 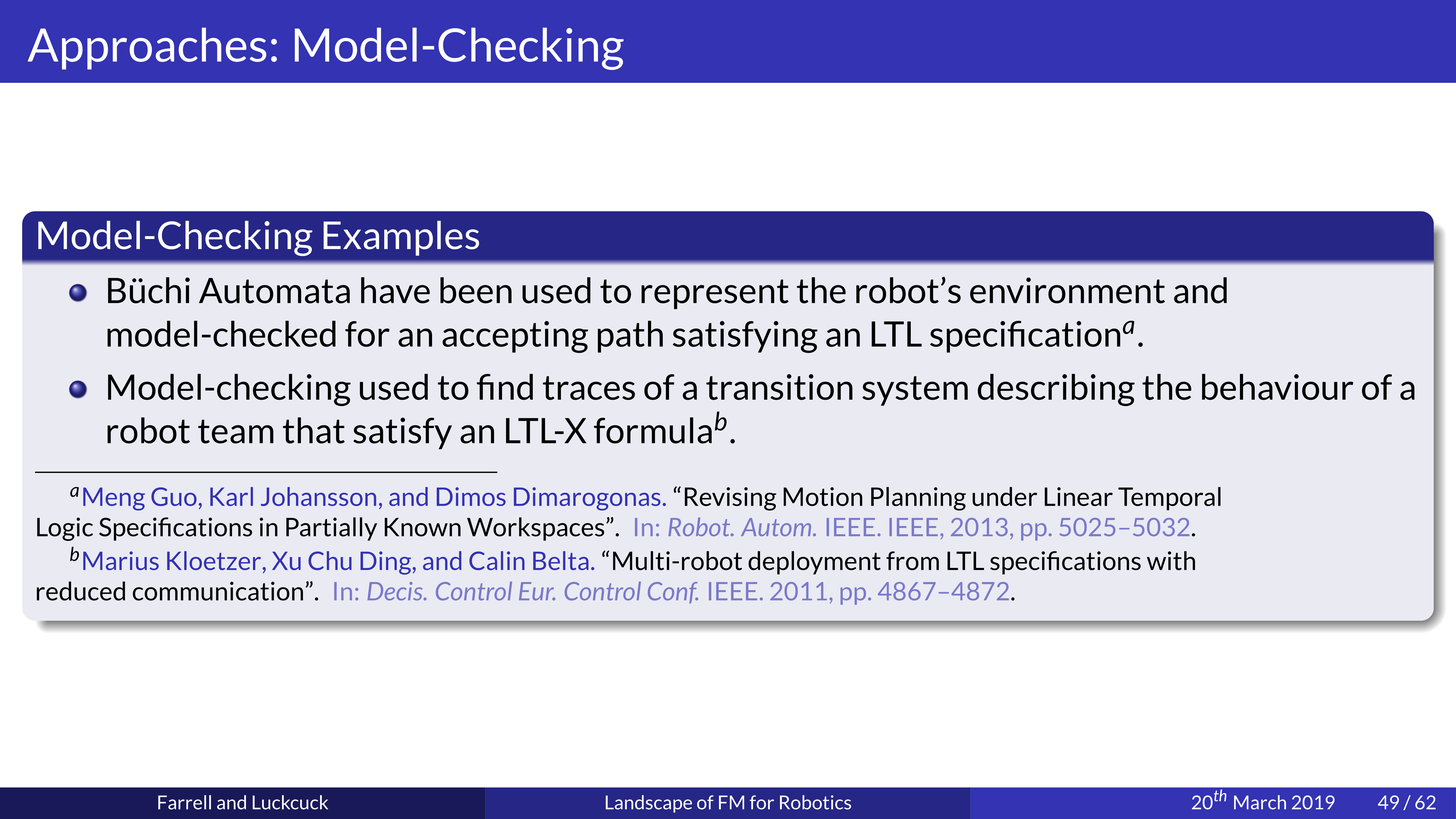 What do you see at coordinates (1171, 561) in the screenshot?
I see `with` at bounding box center [1171, 561].
